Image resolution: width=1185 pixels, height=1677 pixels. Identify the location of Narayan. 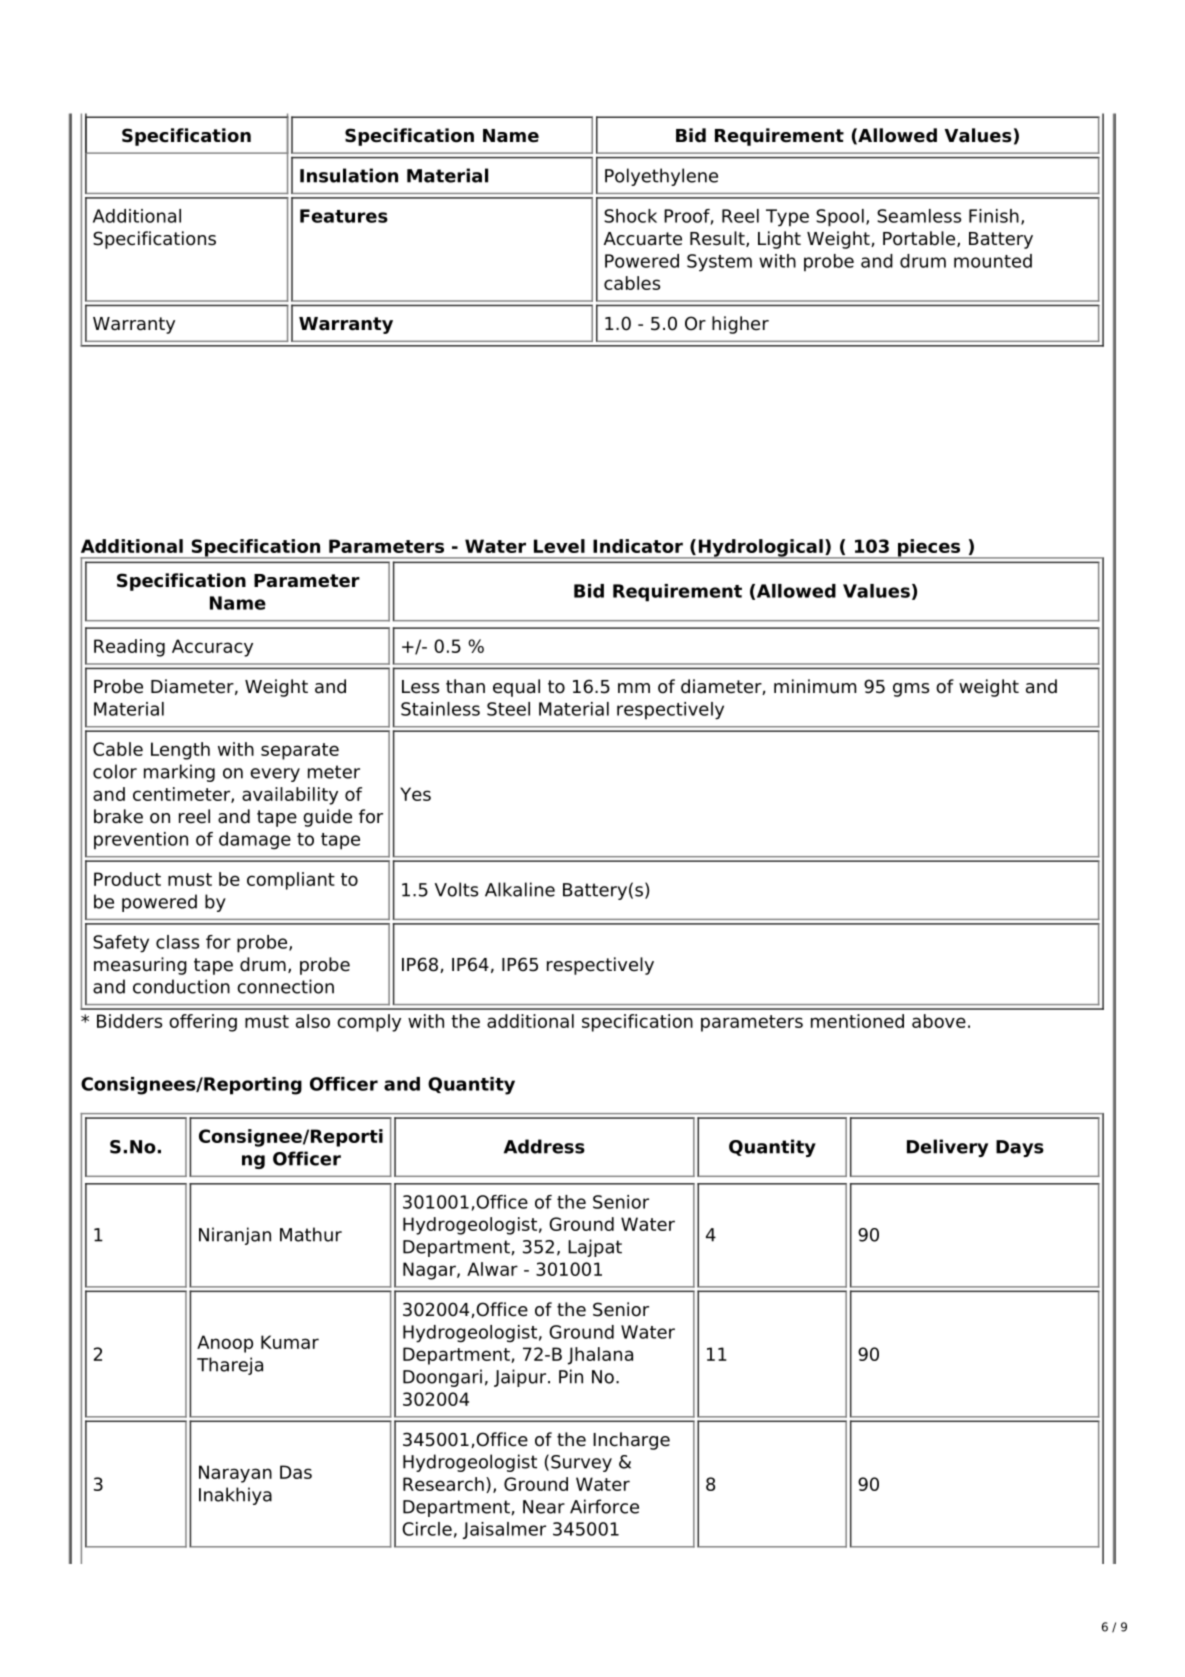
(235, 1474).
